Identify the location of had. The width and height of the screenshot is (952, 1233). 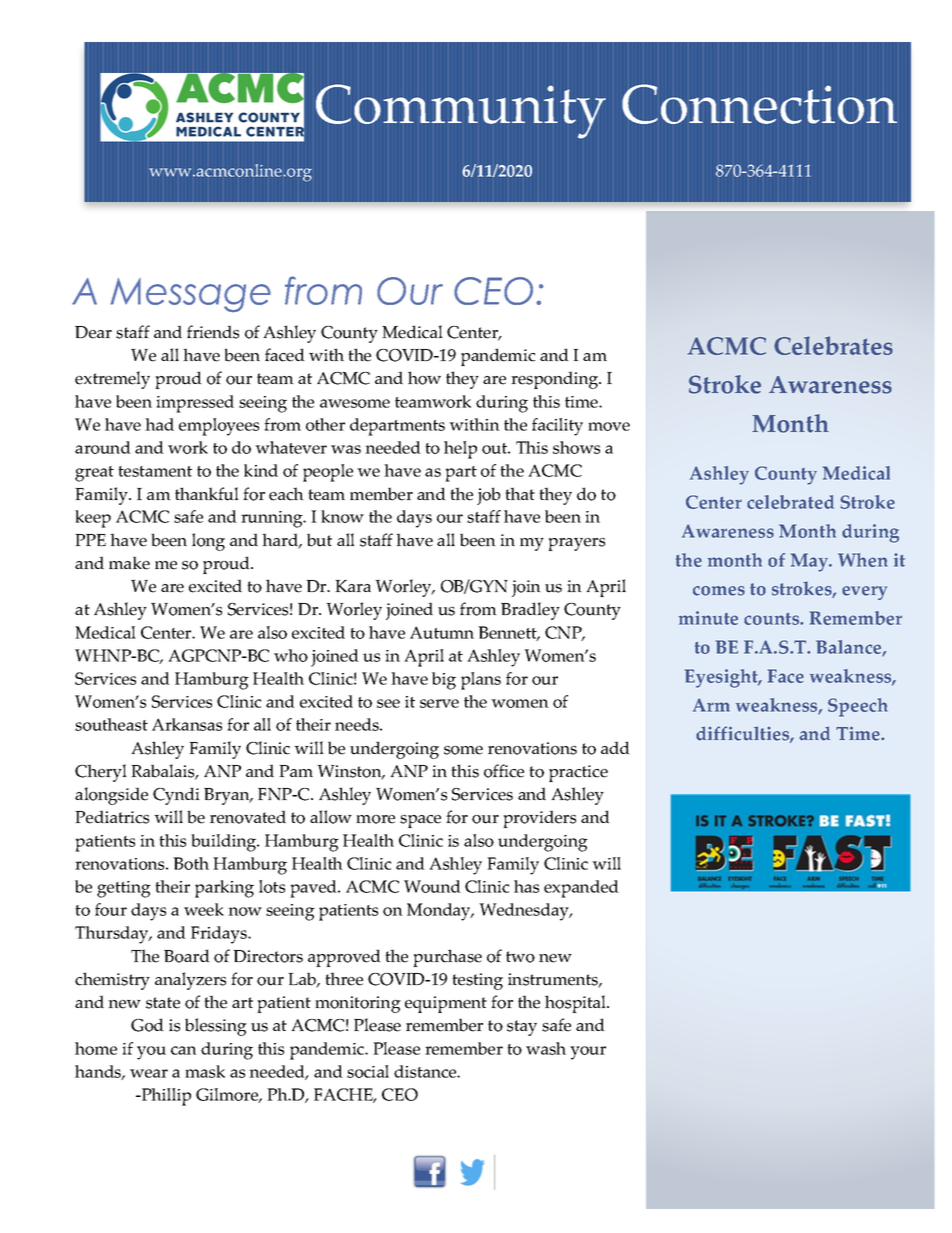
(159, 424).
